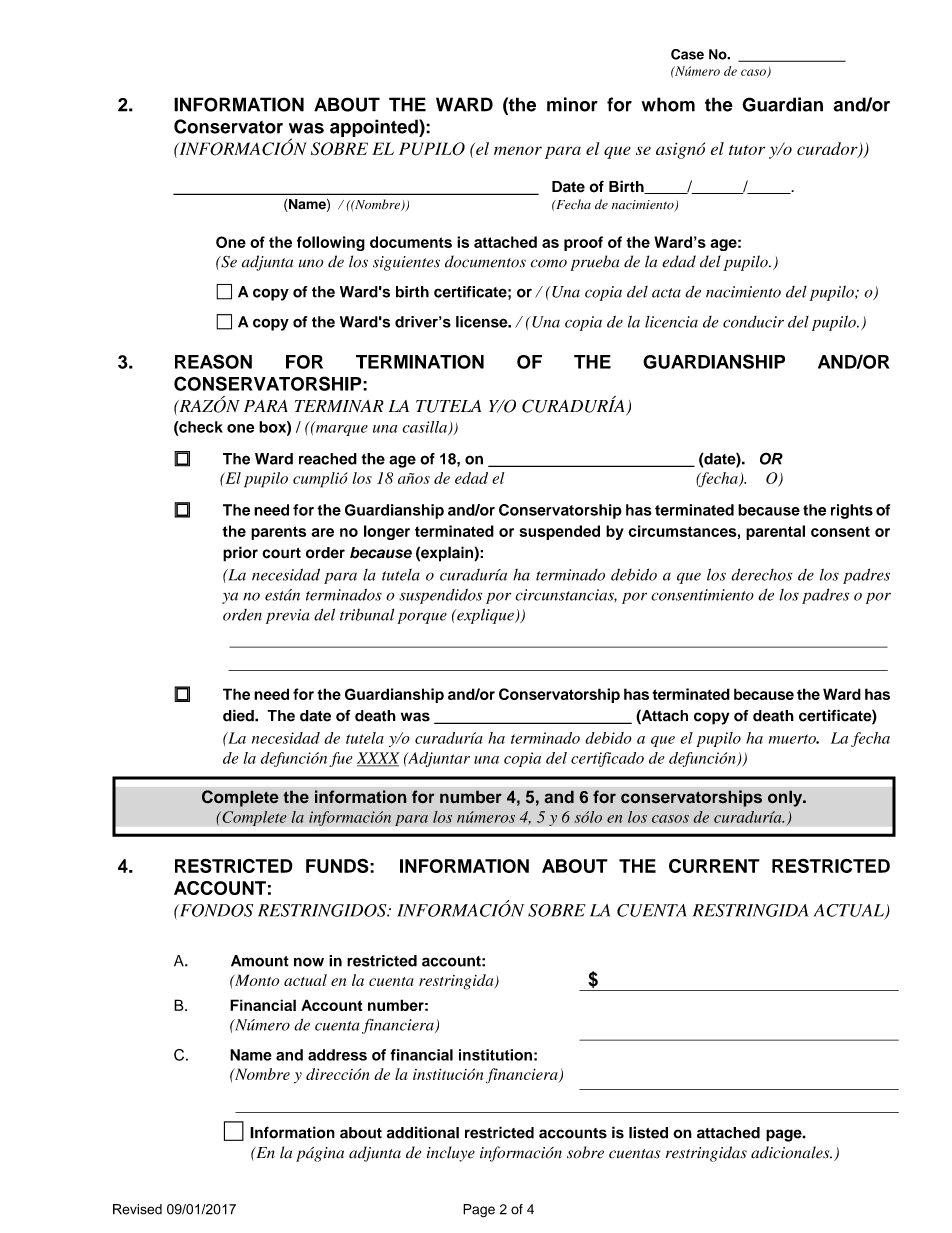  Describe the element at coordinates (747, 150) in the image. I see `tutor` at that location.
